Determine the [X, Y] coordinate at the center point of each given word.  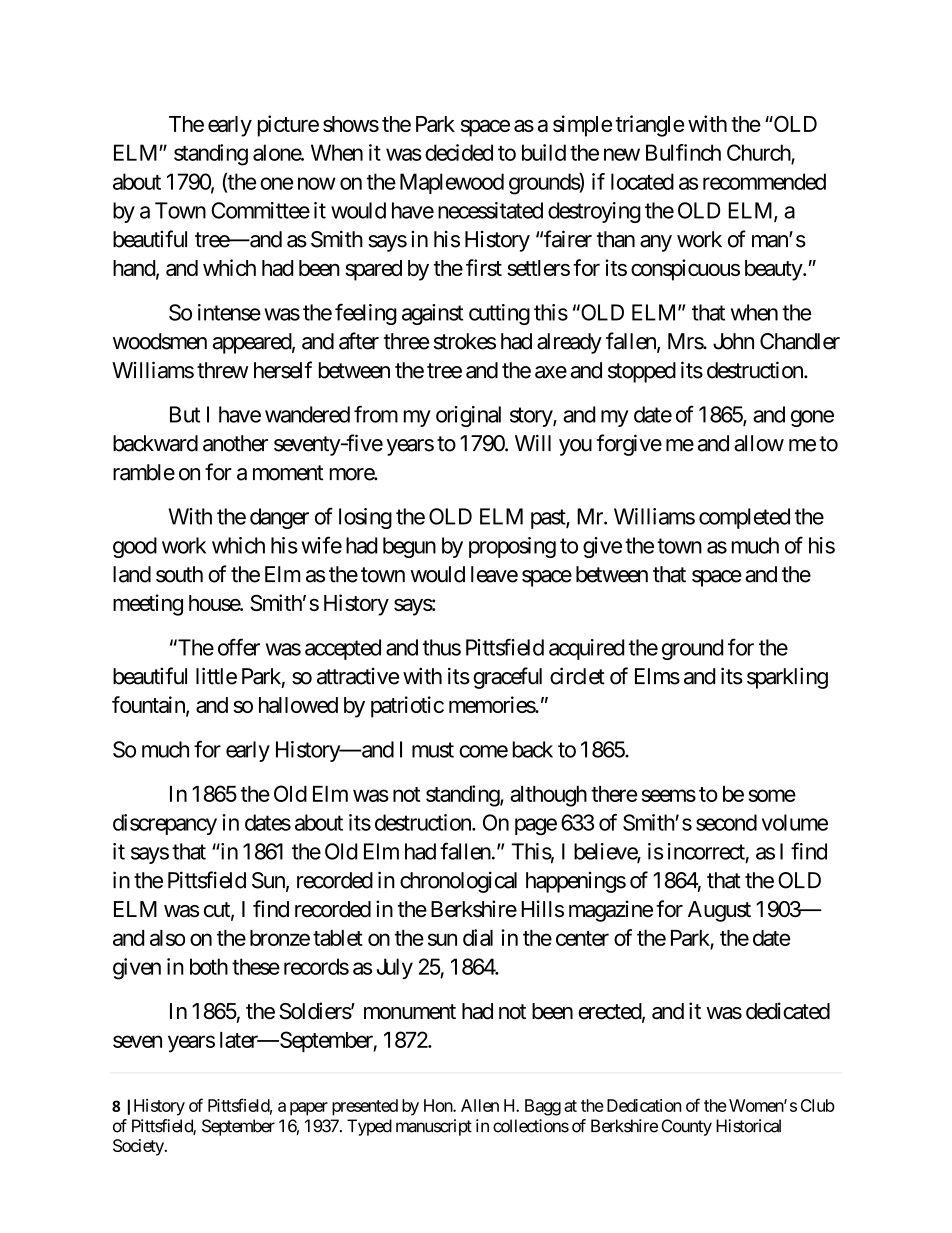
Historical [748, 1126]
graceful [507, 678]
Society [139, 1147]
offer [239, 647]
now [317, 183]
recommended [764, 181]
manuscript [434, 1127]
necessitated [490, 210]
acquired [586, 649]
